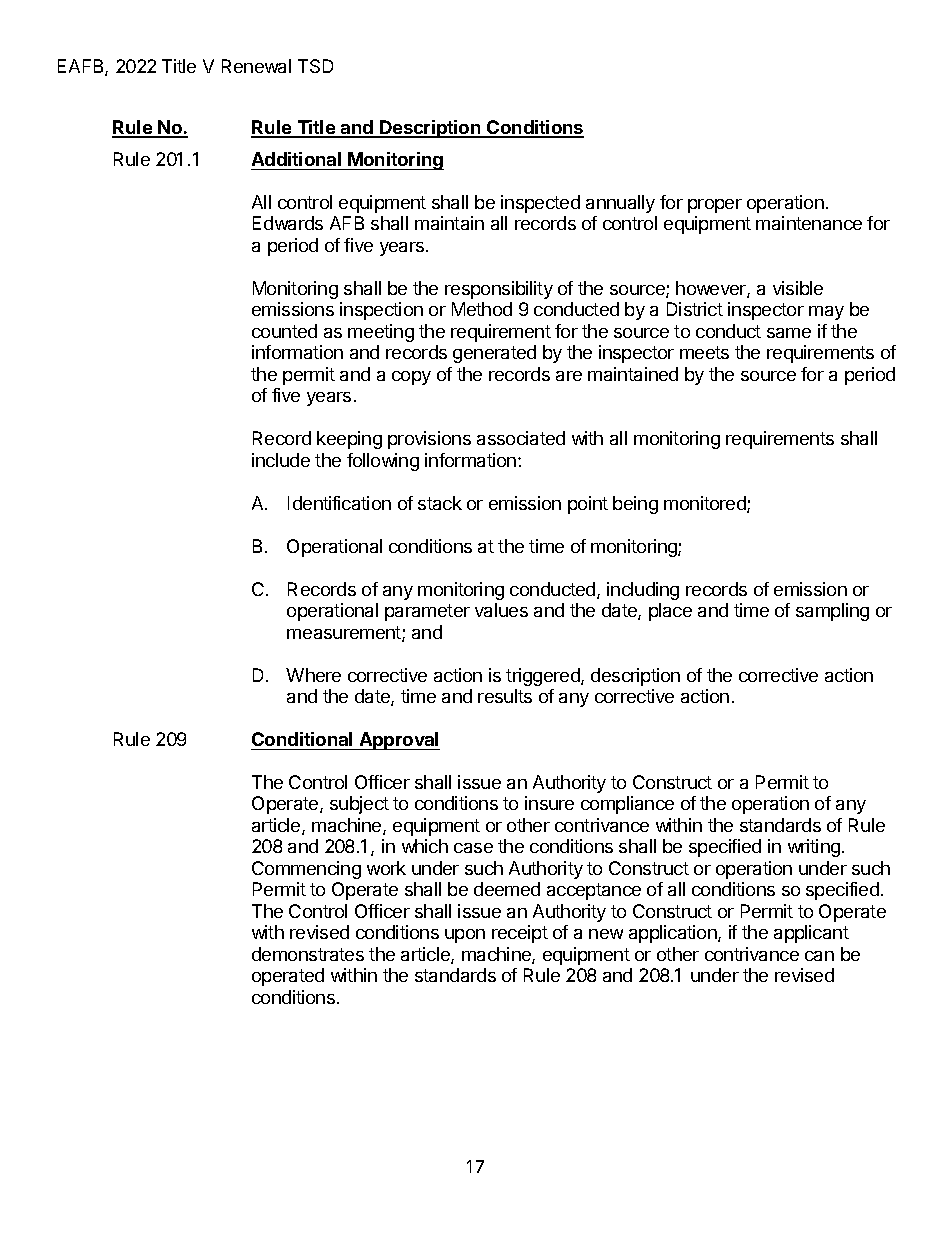 Image resolution: width=952 pixels, height=1233 pixels. I want to click on demonstrates, so click(308, 954).
